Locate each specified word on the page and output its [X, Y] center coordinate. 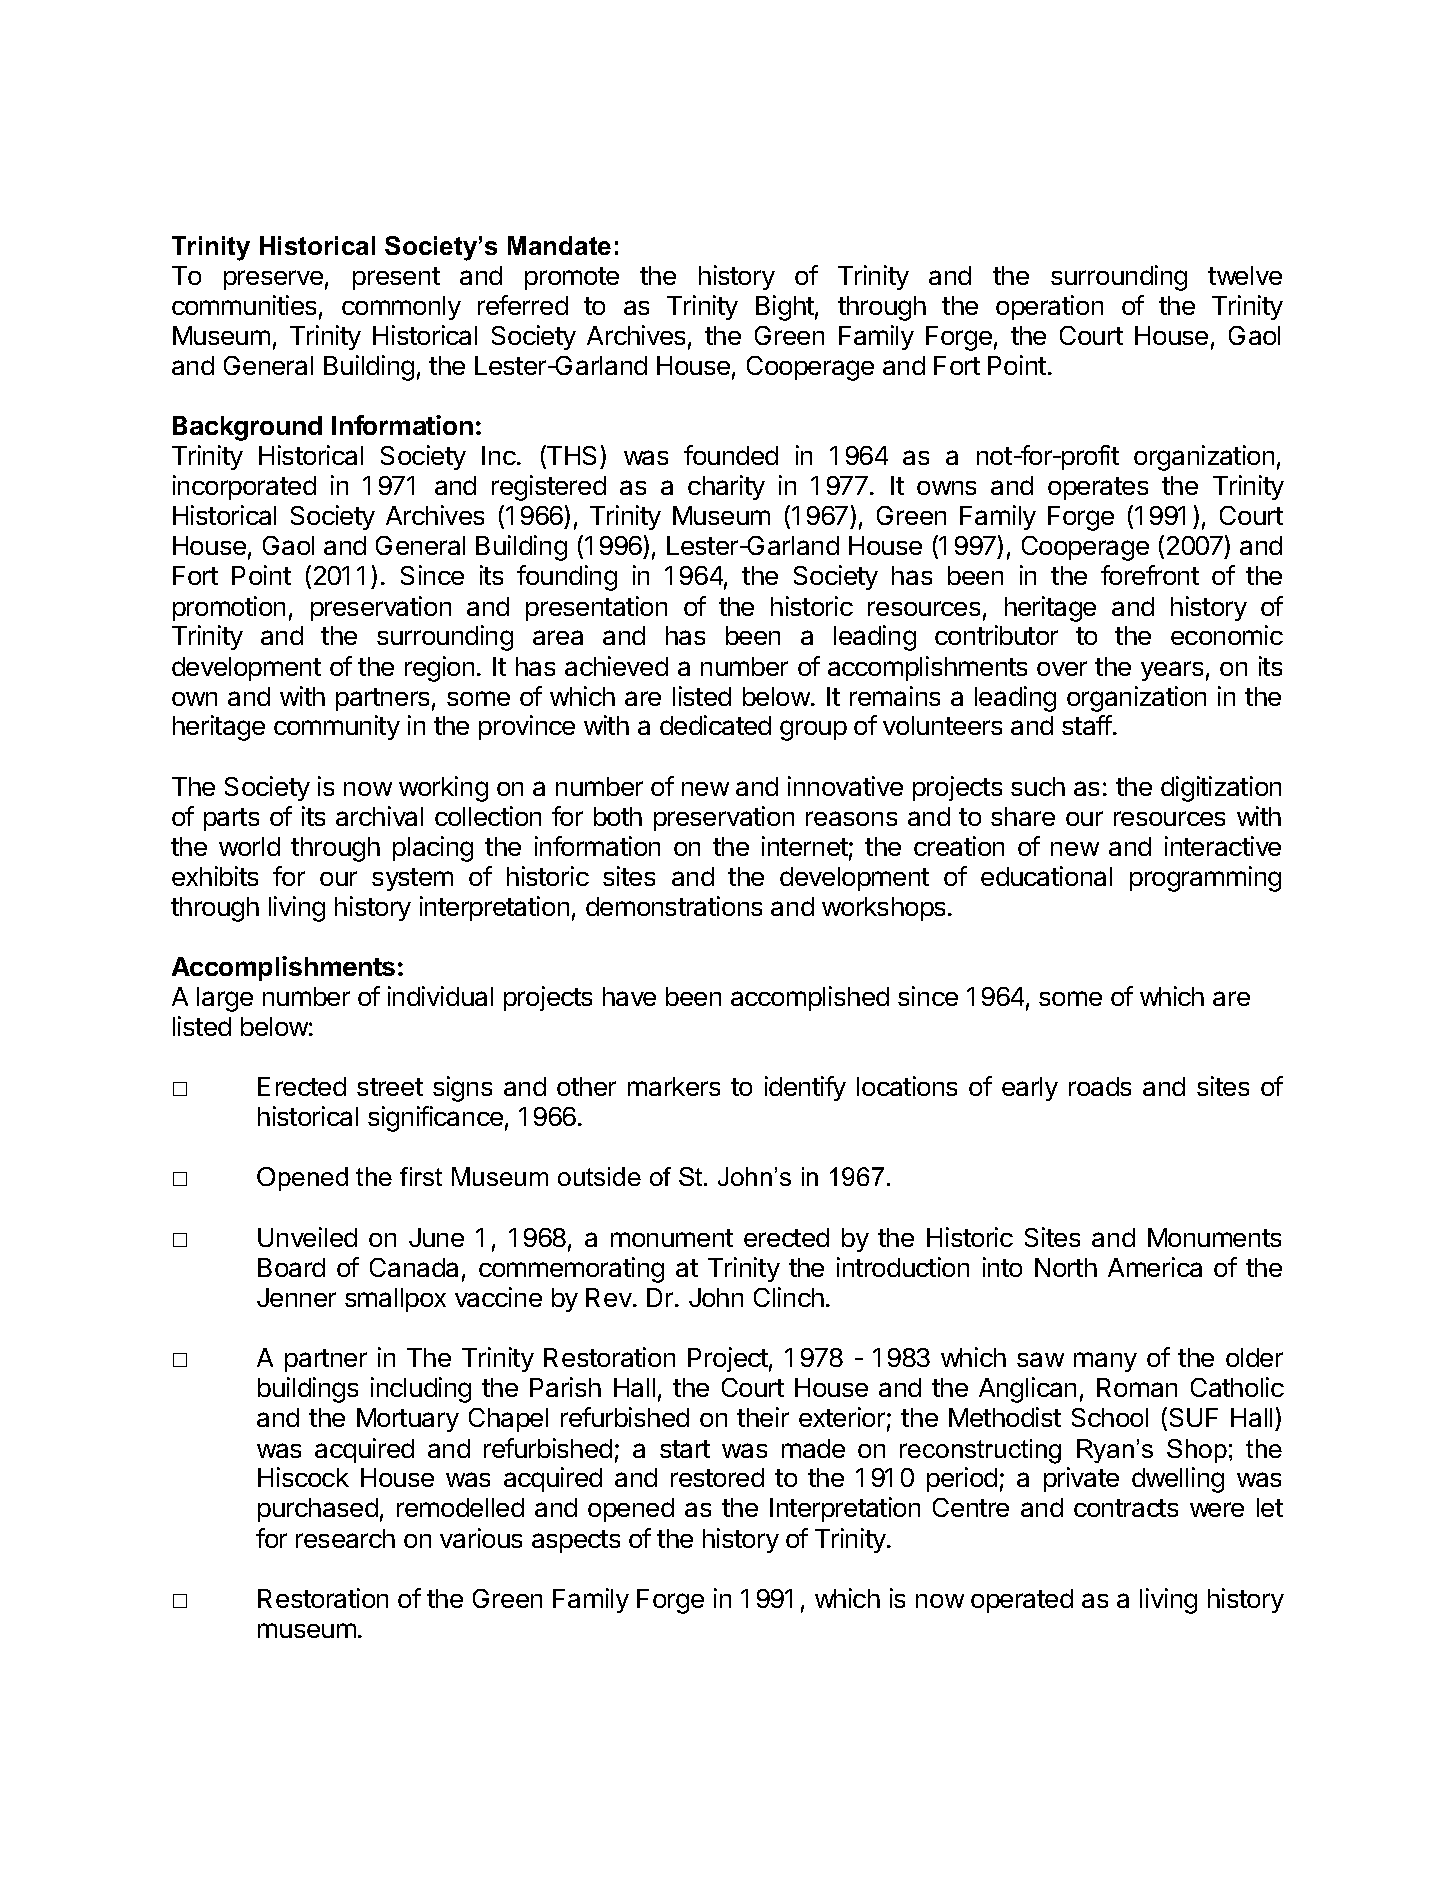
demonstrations [674, 906]
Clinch [789, 1297]
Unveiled [307, 1237]
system [412, 879]
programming [1205, 879]
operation [1049, 307]
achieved [616, 666]
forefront [1150, 575]
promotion [229, 608]
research [345, 1538]
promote [572, 278]
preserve [273, 280]
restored [717, 1477]
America [1155, 1267]
